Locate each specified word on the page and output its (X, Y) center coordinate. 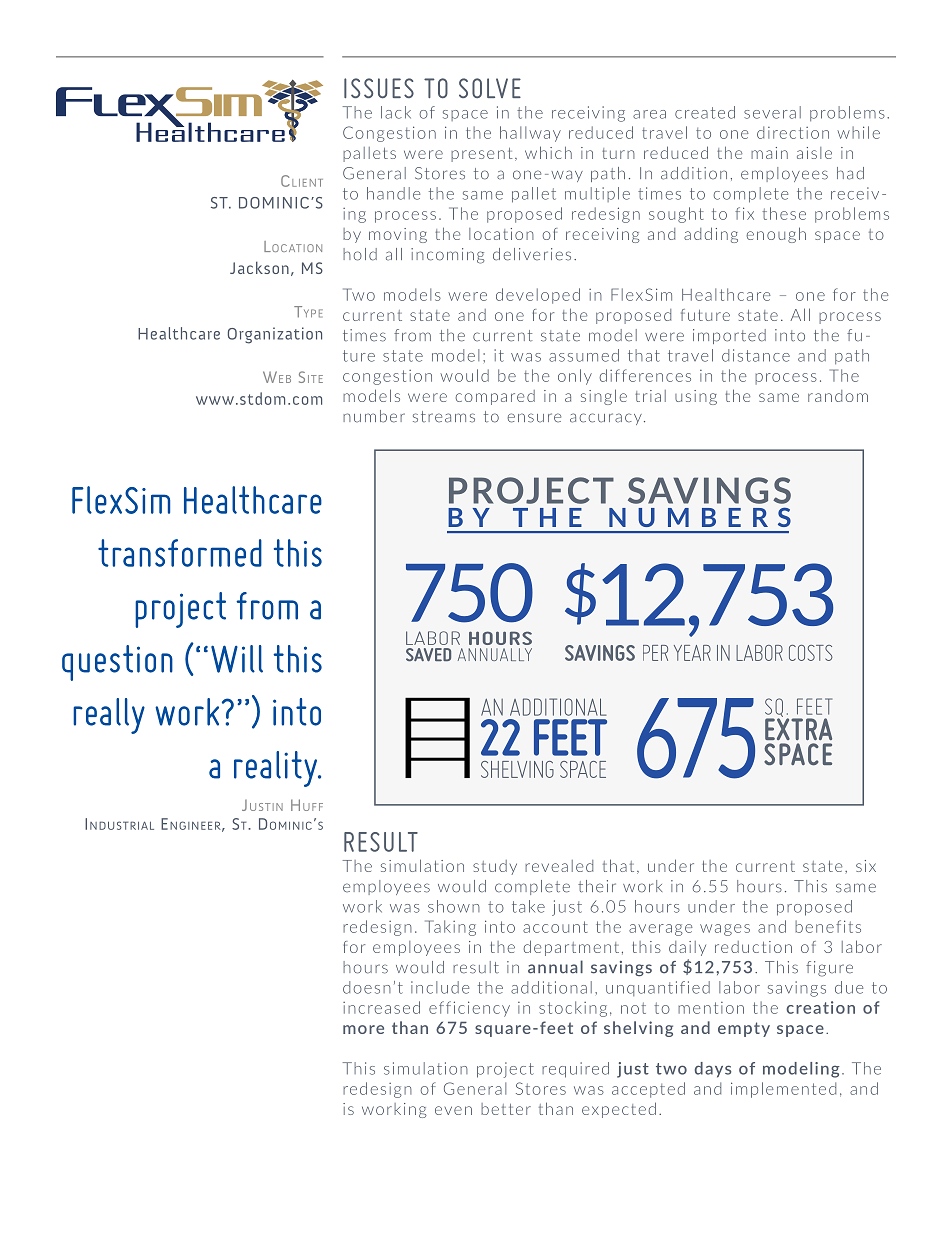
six (866, 866)
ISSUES (379, 88)
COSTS (811, 653)
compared (495, 397)
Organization (275, 335)
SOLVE (490, 88)
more (363, 1029)
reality (277, 769)
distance (756, 355)
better (506, 1109)
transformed (180, 553)
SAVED (428, 654)
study (495, 867)
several (772, 112)
